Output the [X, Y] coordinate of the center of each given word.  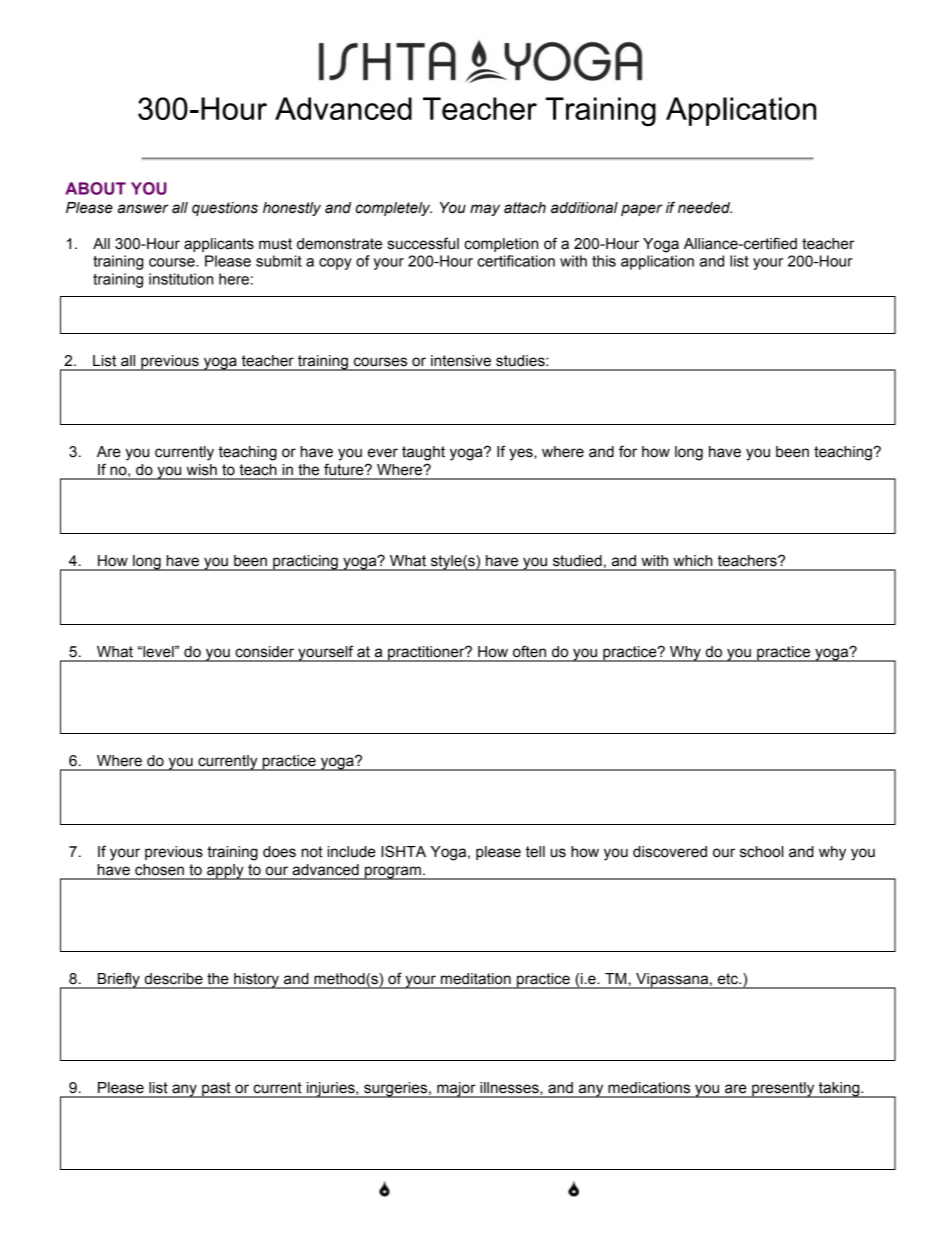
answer [143, 209]
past [216, 1090]
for [628, 451]
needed [705, 208]
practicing [305, 563]
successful [423, 243]
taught [423, 453]
